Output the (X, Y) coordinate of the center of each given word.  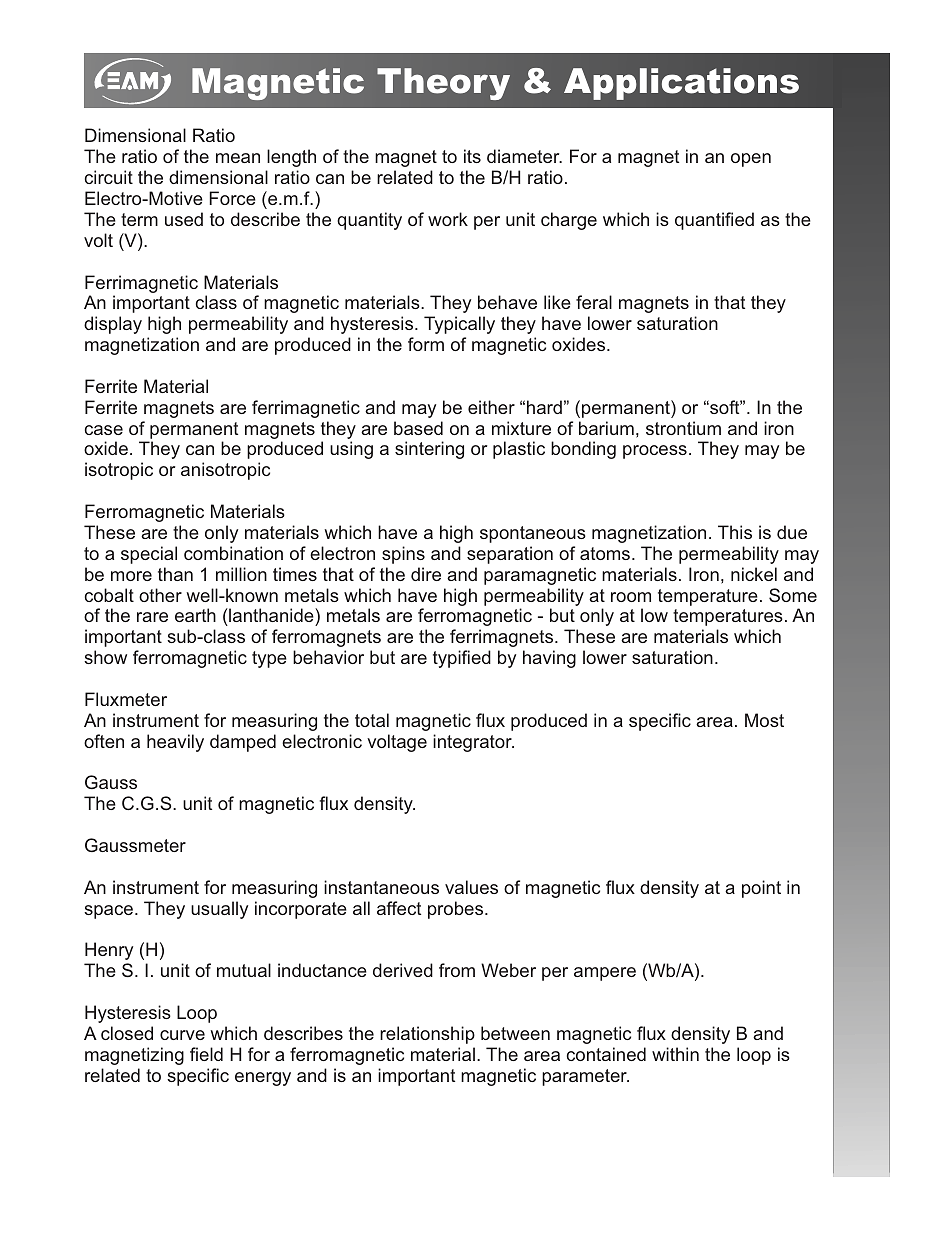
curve (182, 1035)
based (418, 428)
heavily (175, 743)
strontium (683, 428)
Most (764, 720)
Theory (443, 84)
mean (238, 158)
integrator (473, 743)
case (104, 430)
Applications (681, 84)
